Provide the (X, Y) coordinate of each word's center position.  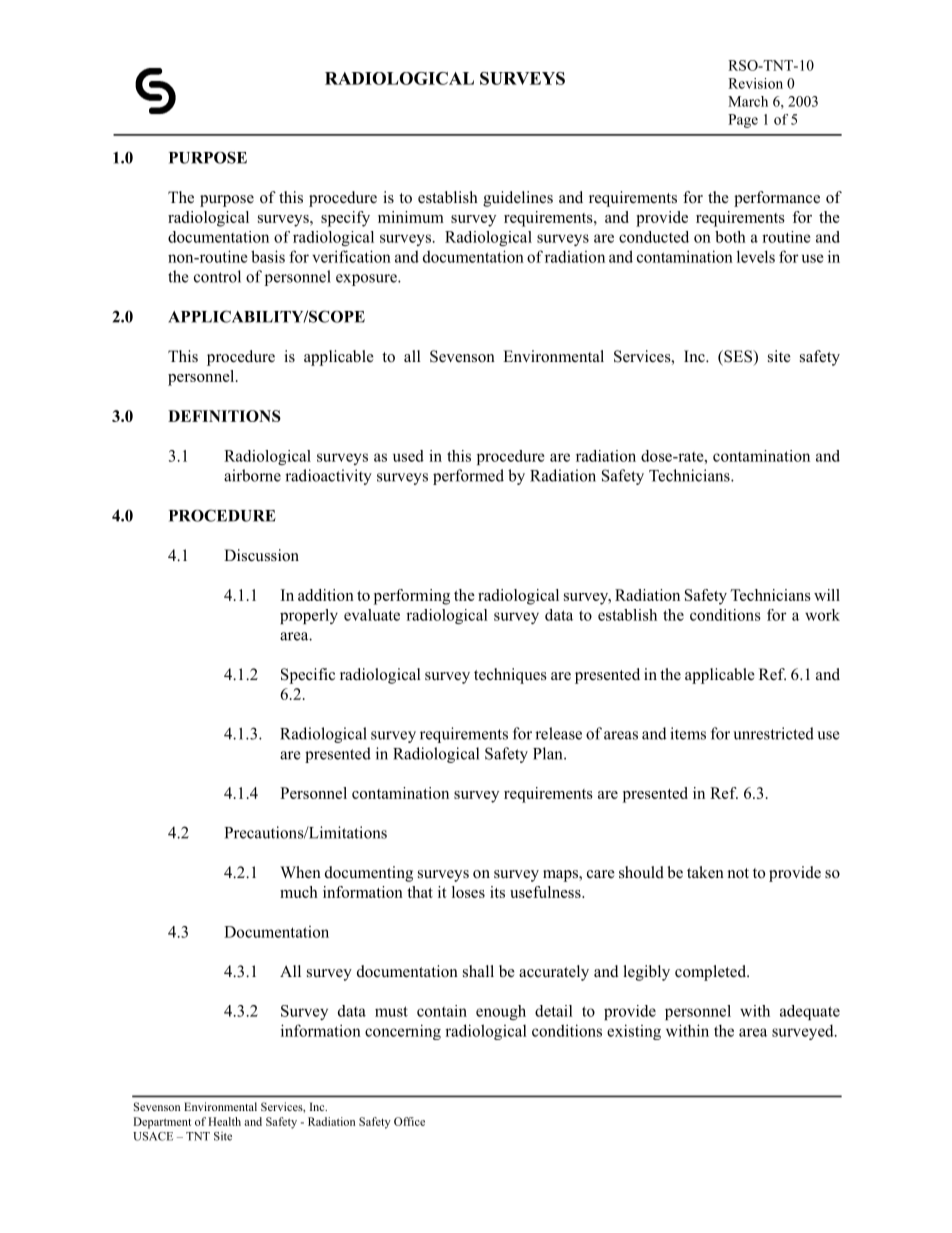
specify (345, 219)
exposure (367, 280)
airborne (252, 475)
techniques (510, 676)
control (217, 276)
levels (756, 256)
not (738, 873)
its (497, 892)
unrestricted (773, 733)
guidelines (518, 199)
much (299, 892)
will (827, 595)
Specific (308, 676)
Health (224, 1121)
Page (743, 121)
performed (468, 477)
